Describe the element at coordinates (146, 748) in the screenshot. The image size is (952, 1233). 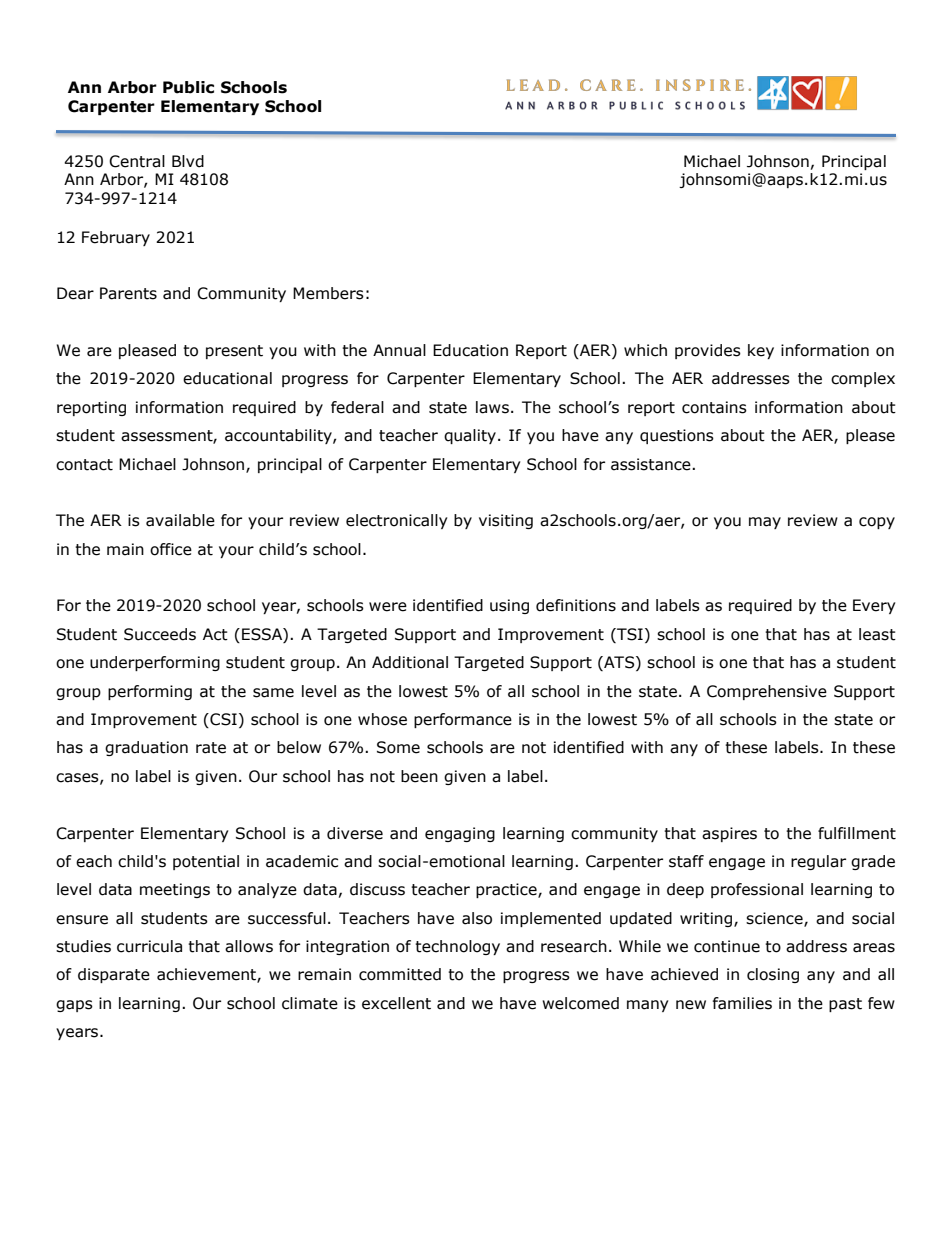
I see `graduation` at that location.
